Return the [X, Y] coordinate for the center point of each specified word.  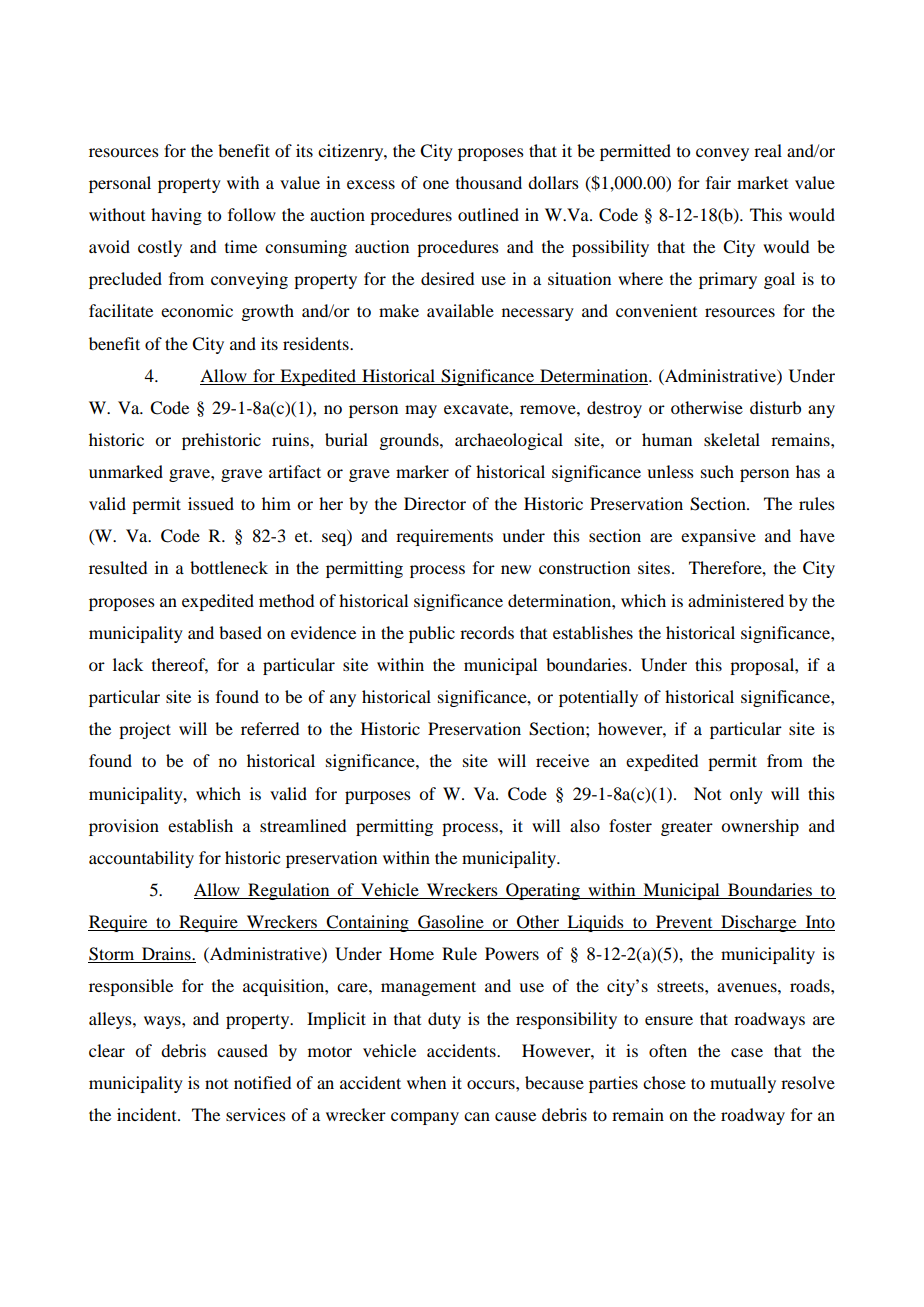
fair [718, 182]
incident [148, 1114]
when [426, 1082]
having [176, 216]
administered [736, 600]
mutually [743, 1084]
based [240, 632]
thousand [489, 182]
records [487, 632]
